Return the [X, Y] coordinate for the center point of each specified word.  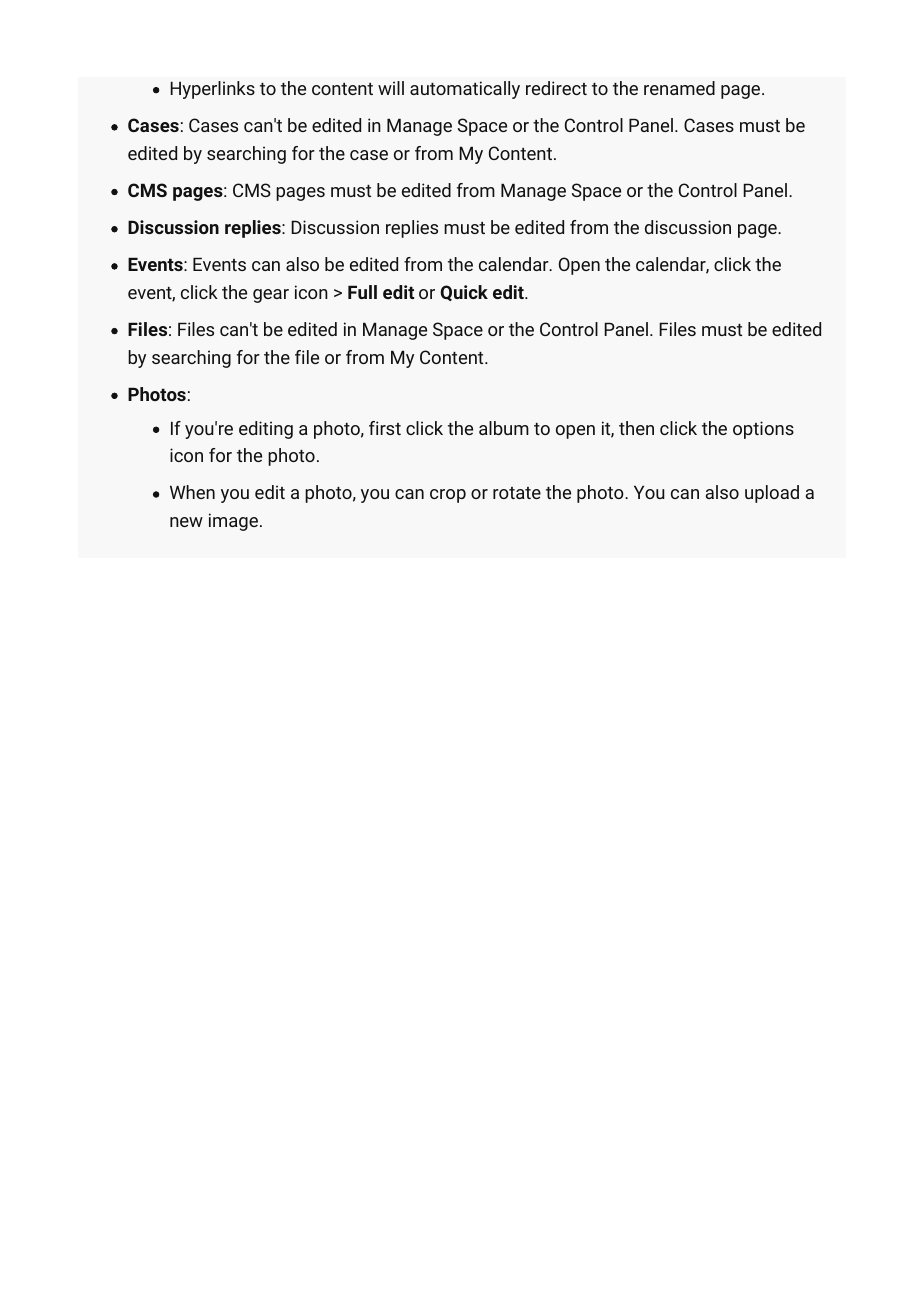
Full [362, 292]
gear [271, 296]
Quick [464, 293]
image [233, 522]
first [385, 428]
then [636, 428]
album [504, 428]
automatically [465, 90]
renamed [679, 88]
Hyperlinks [212, 90]
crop [448, 496]
